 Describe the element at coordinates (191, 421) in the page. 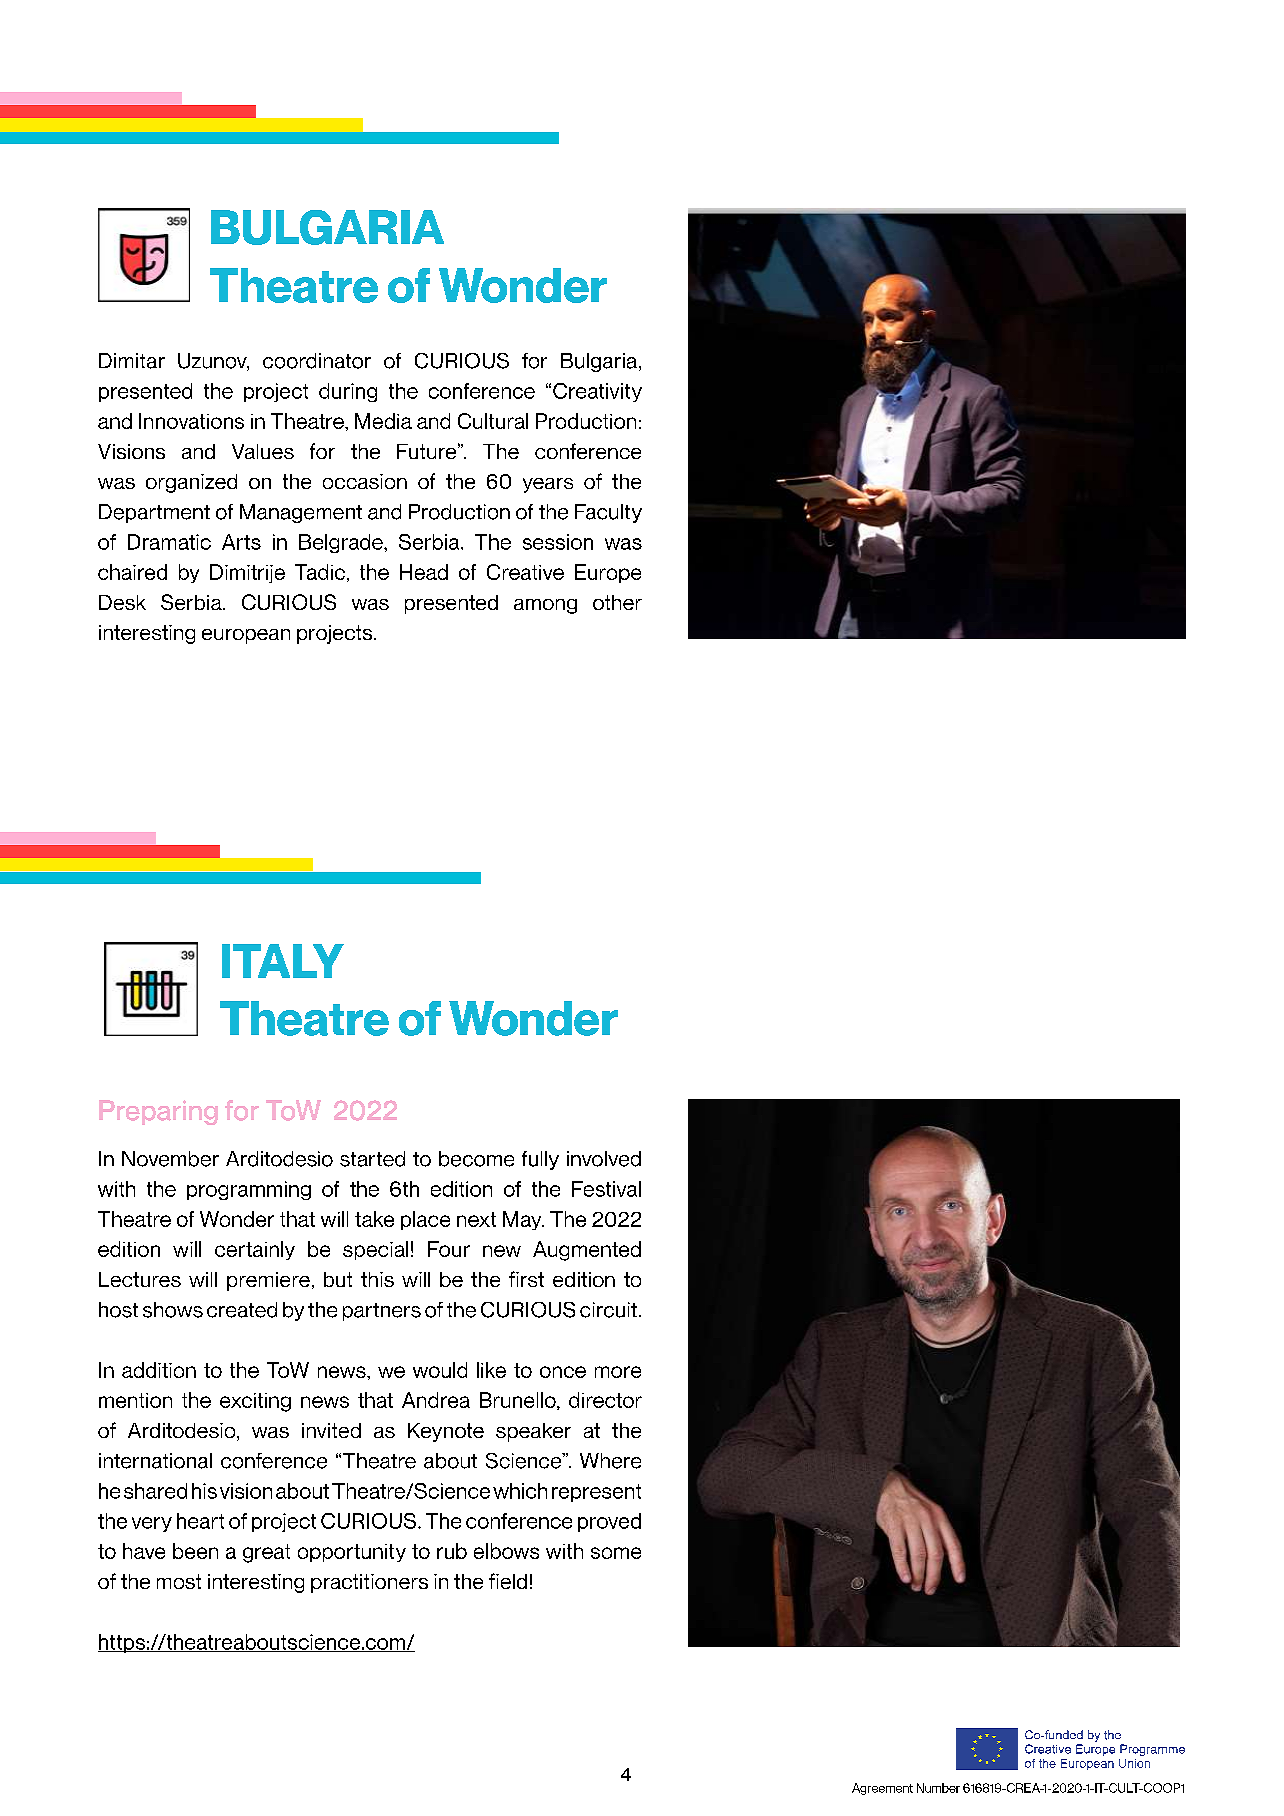

I see `Innovations` at that location.
